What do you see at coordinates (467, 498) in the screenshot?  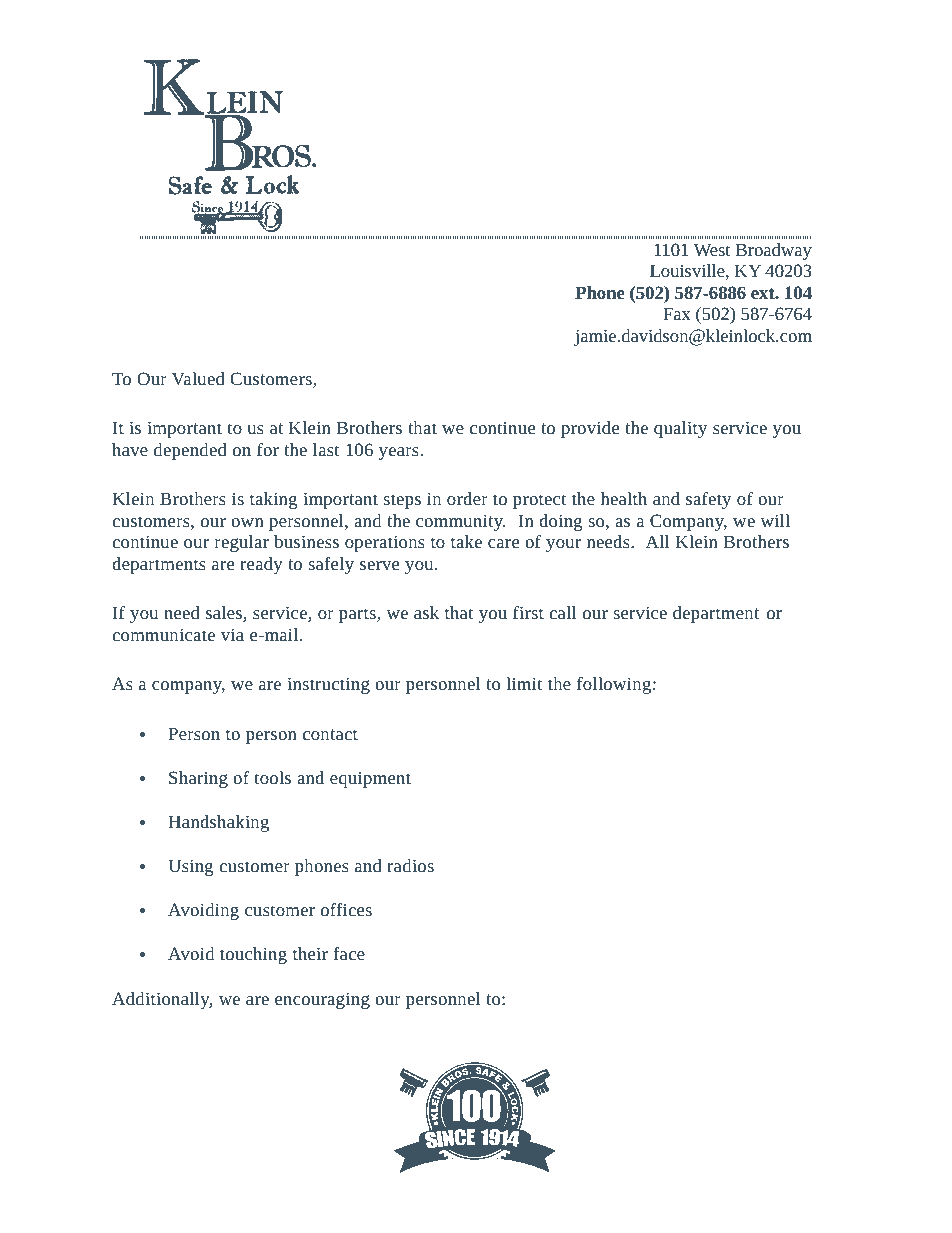 I see `order` at bounding box center [467, 498].
